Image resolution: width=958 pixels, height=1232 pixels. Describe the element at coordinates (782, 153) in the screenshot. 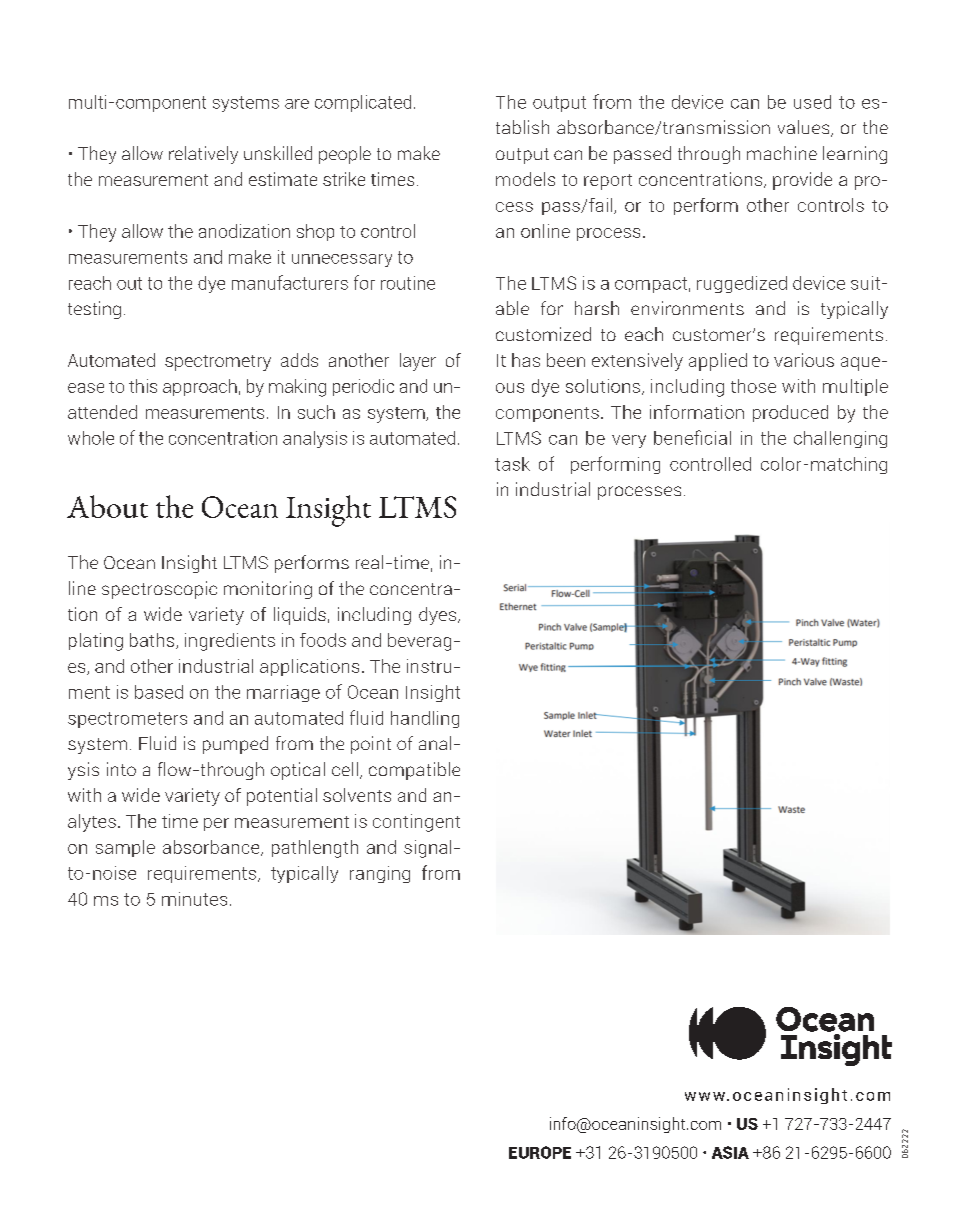

I see `machine` at that location.
